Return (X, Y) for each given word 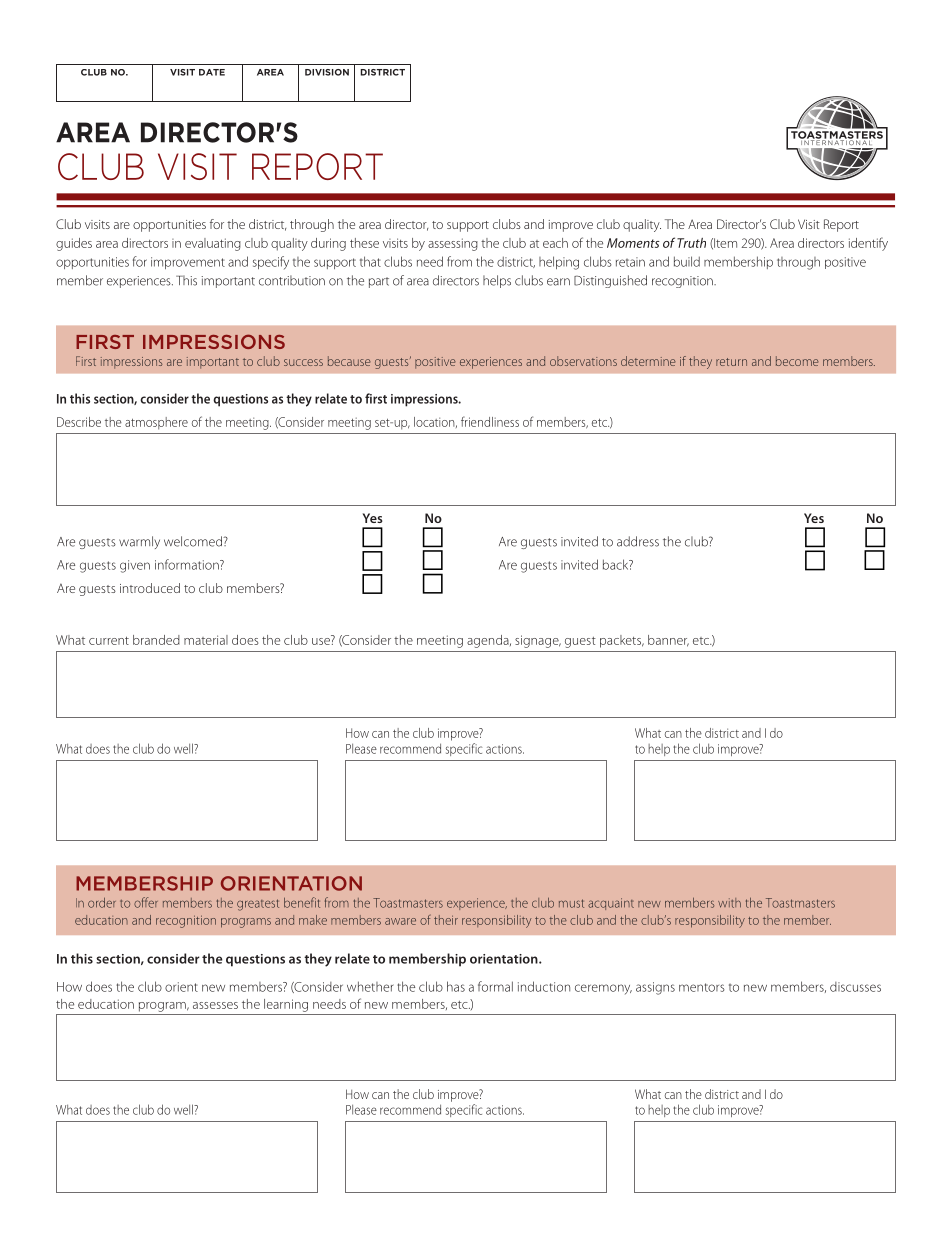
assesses (215, 1005)
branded (156, 640)
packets (622, 641)
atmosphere (156, 423)
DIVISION (327, 72)
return (731, 362)
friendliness (490, 421)
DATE (212, 72)
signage (538, 641)
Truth (691, 243)
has (456, 986)
